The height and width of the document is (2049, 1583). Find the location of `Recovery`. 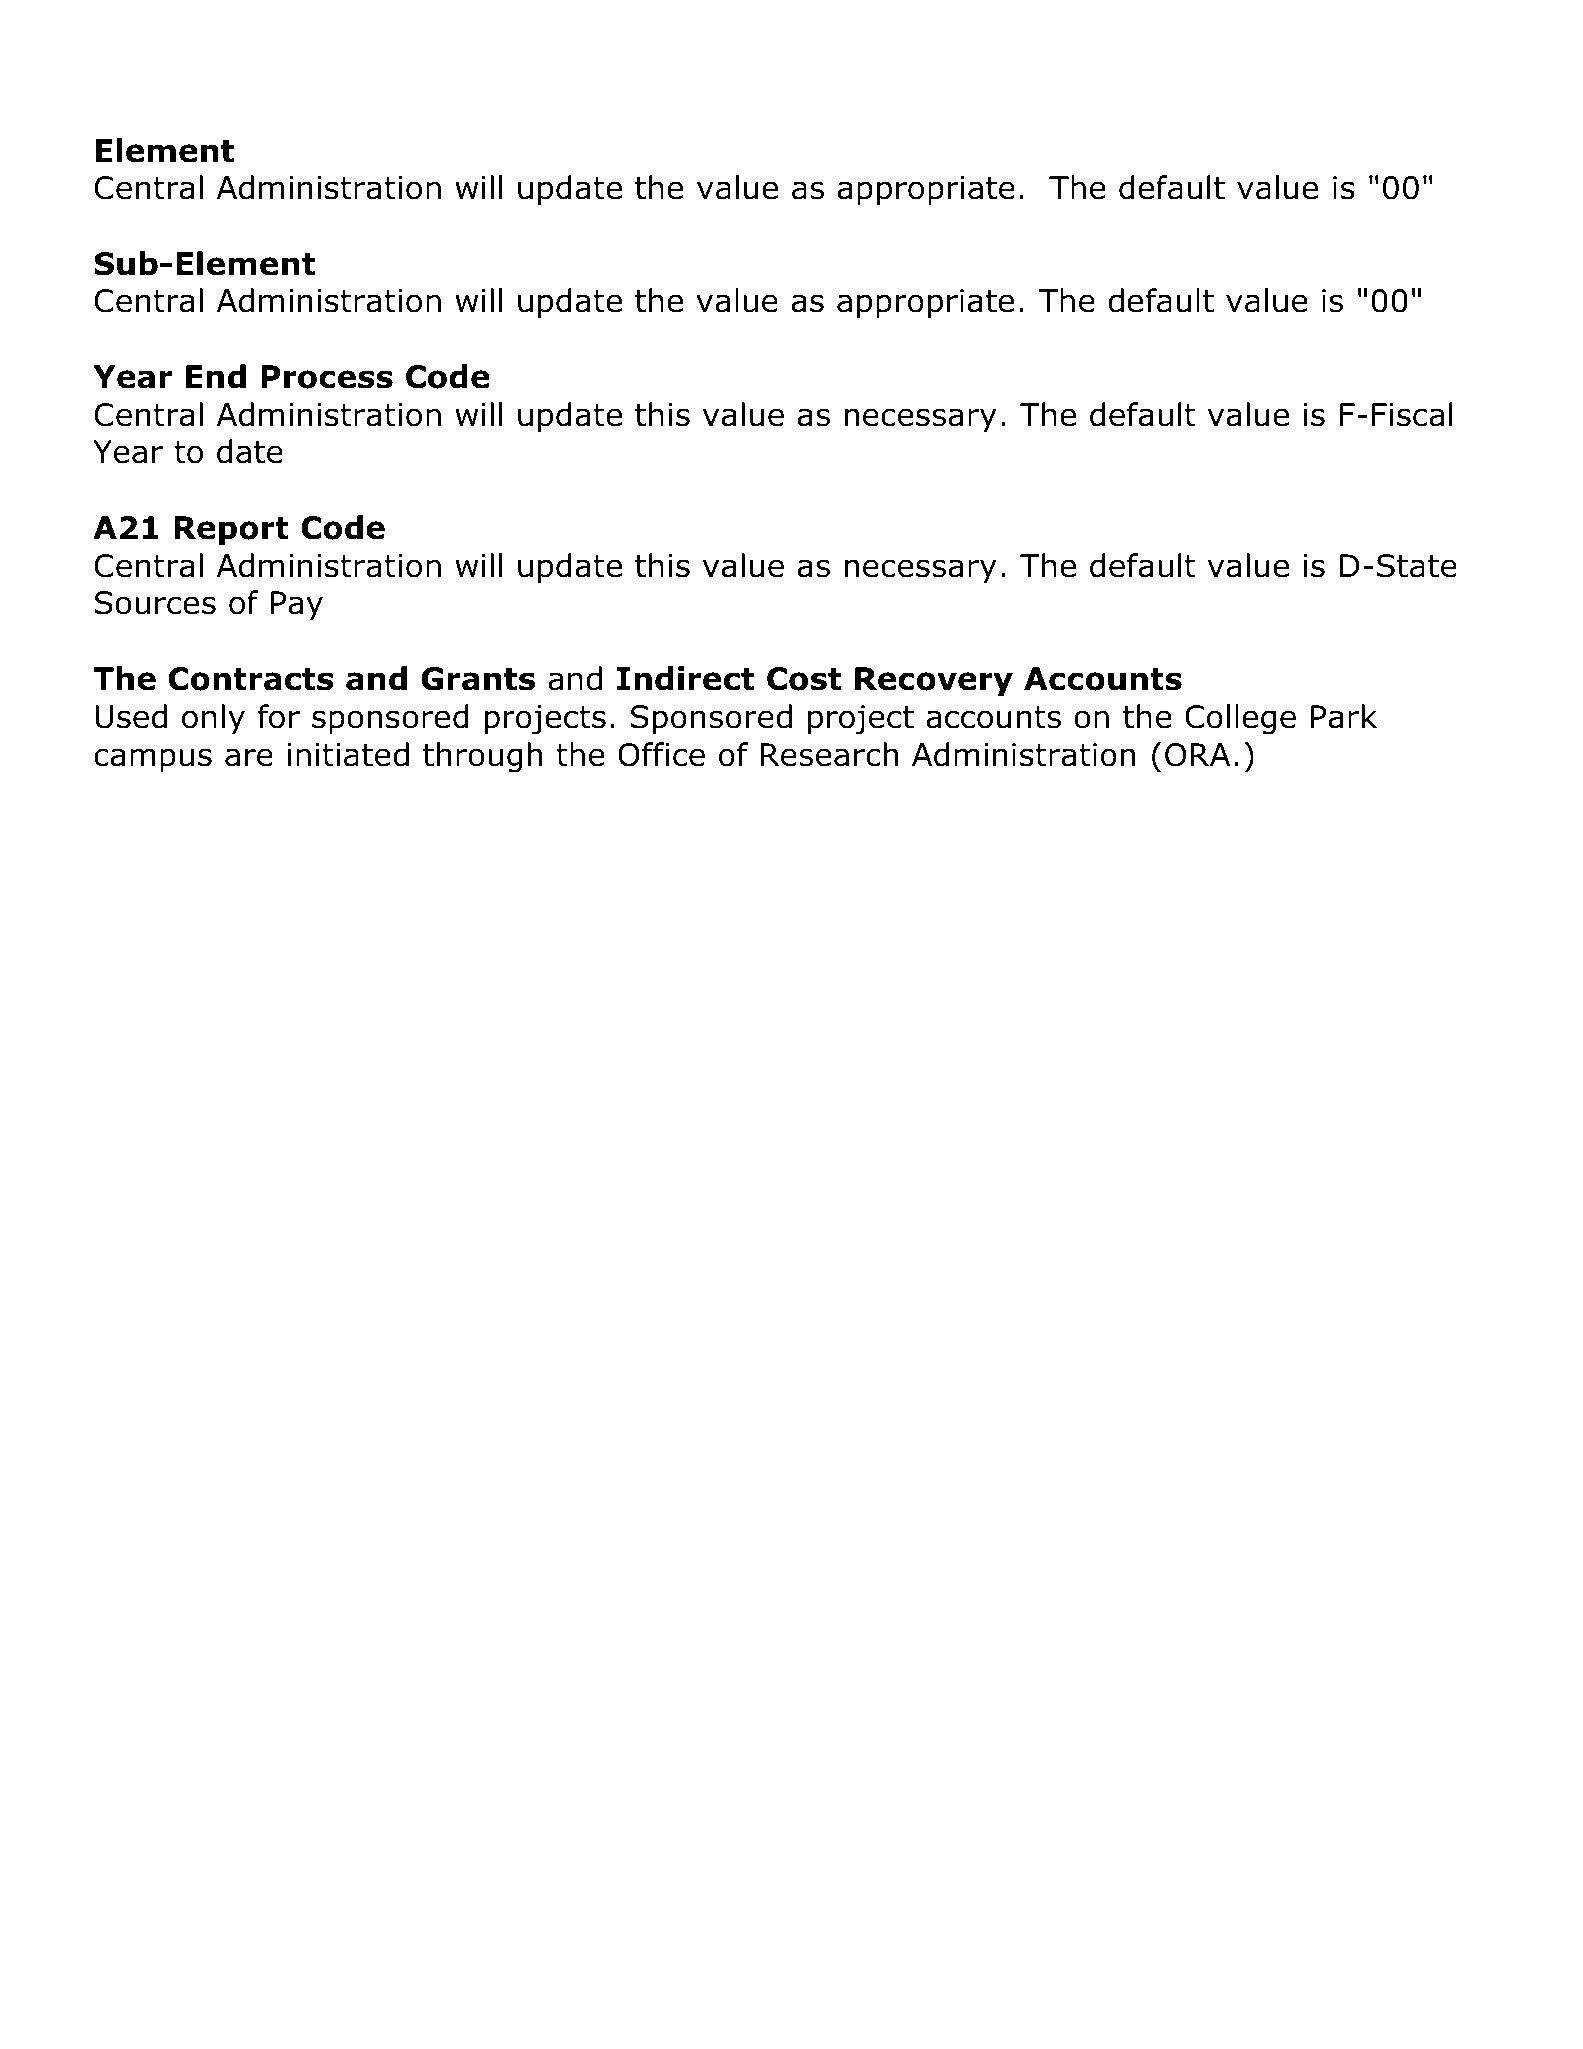

Recovery is located at coordinates (934, 682).
